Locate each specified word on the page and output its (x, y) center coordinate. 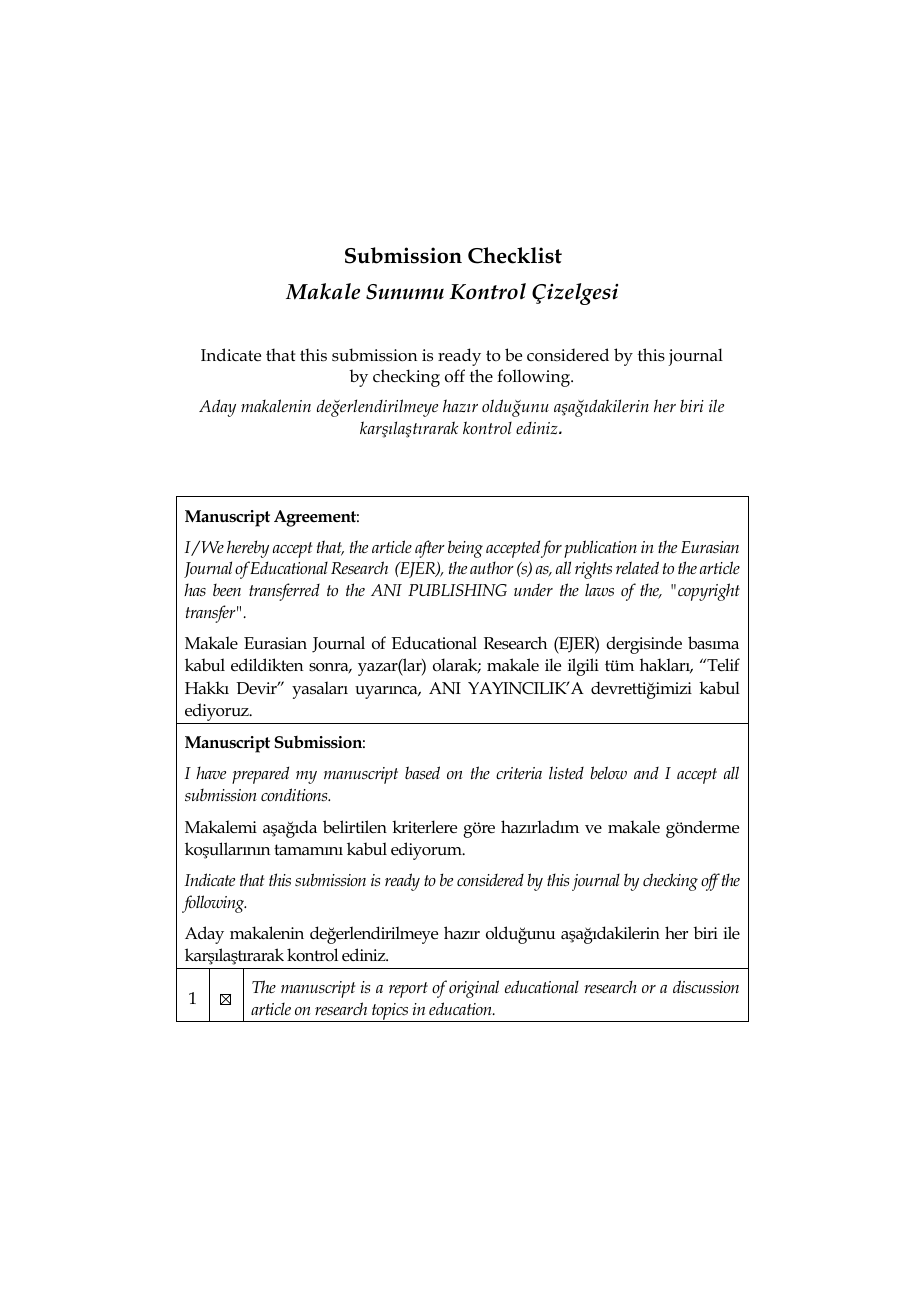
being (465, 549)
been (227, 590)
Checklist (515, 255)
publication (600, 549)
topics (390, 1012)
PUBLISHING (457, 590)
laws (599, 589)
